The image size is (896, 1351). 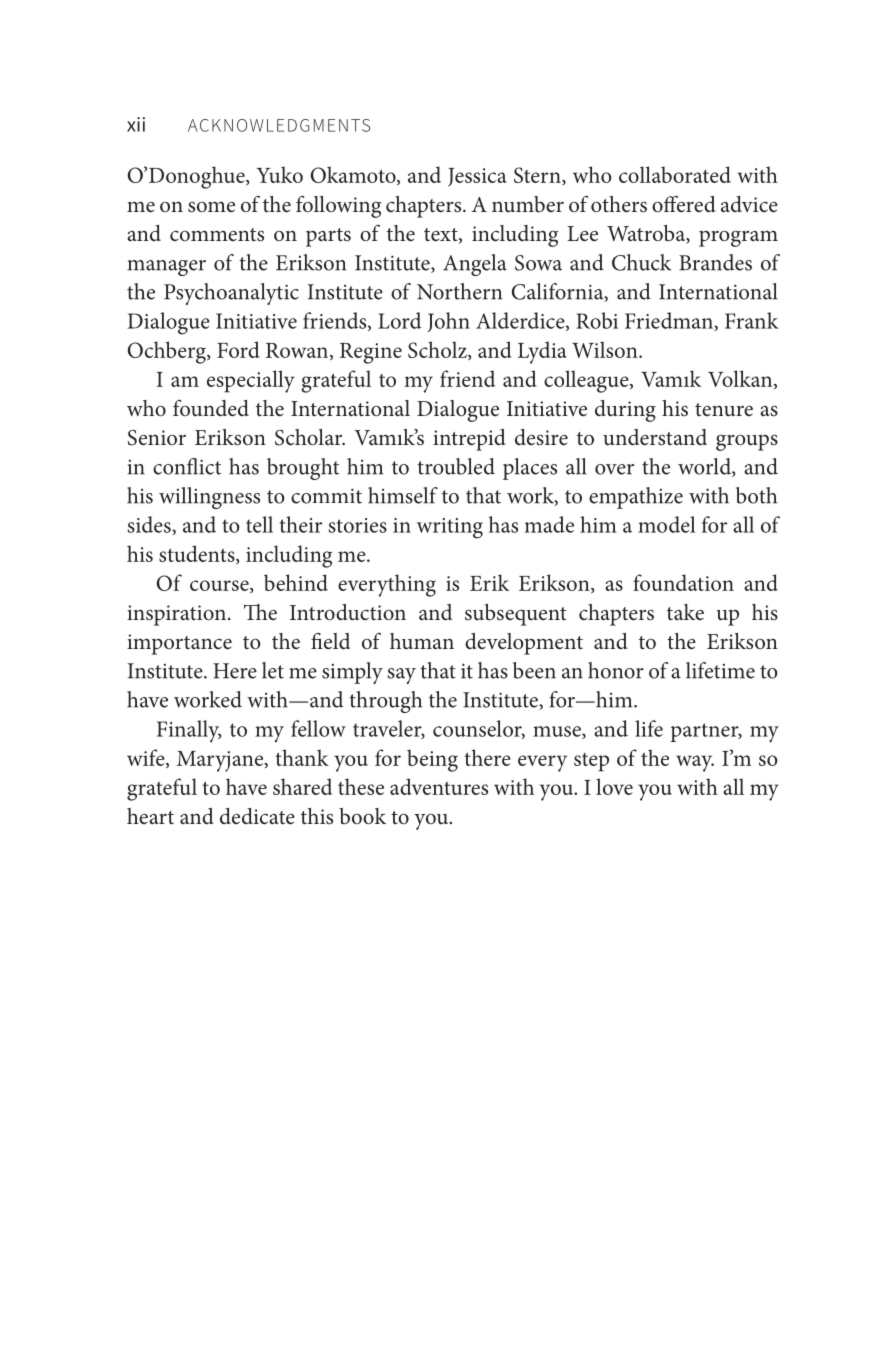 I want to click on ACKNOWLEDGMENTS, so click(x=279, y=125).
